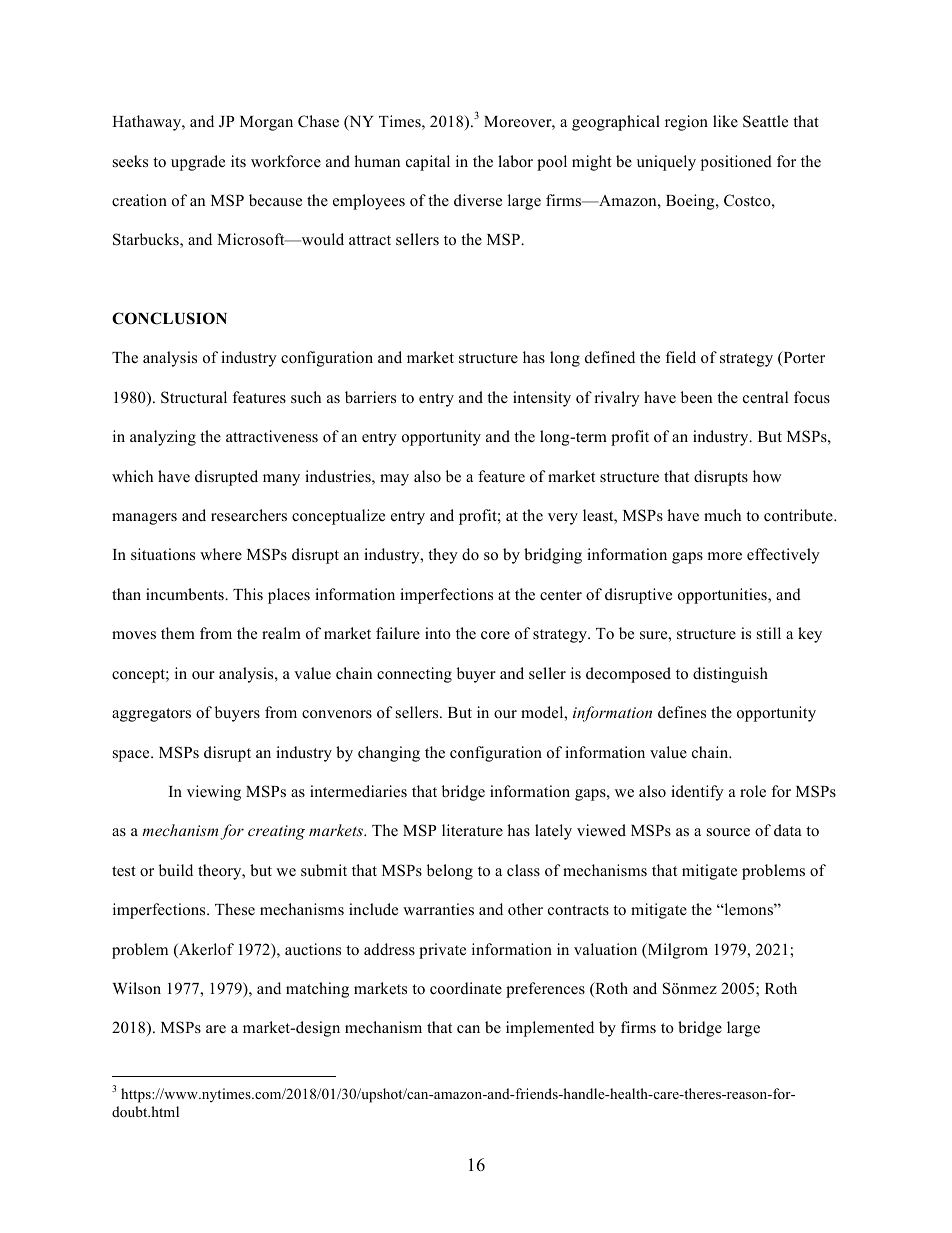 The width and height of the screenshot is (952, 1233). What do you see at coordinates (753, 791) in the screenshot?
I see `role` at bounding box center [753, 791].
